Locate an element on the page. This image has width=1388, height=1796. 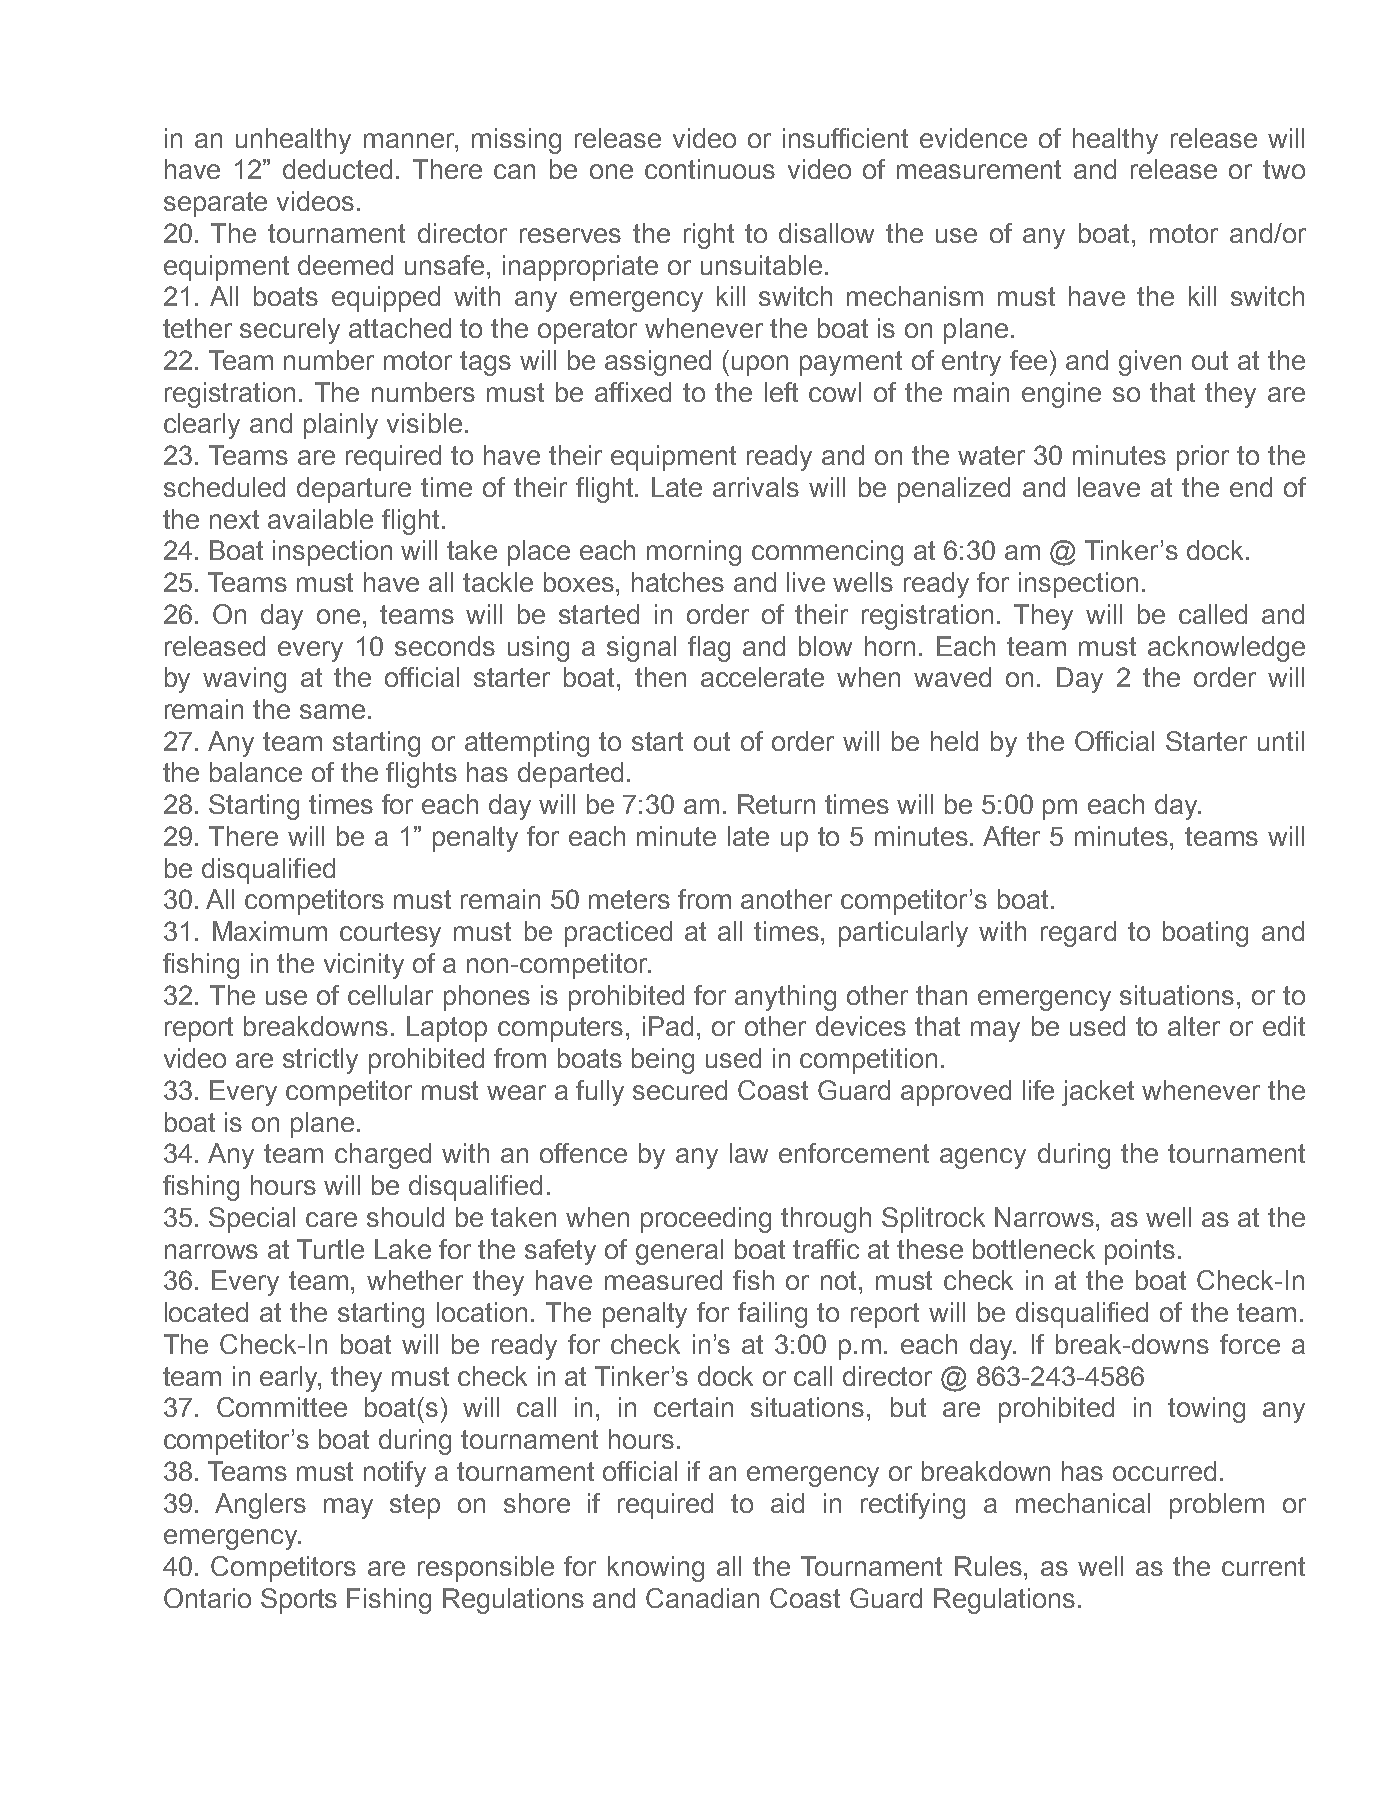
regard is located at coordinates (1078, 934).
